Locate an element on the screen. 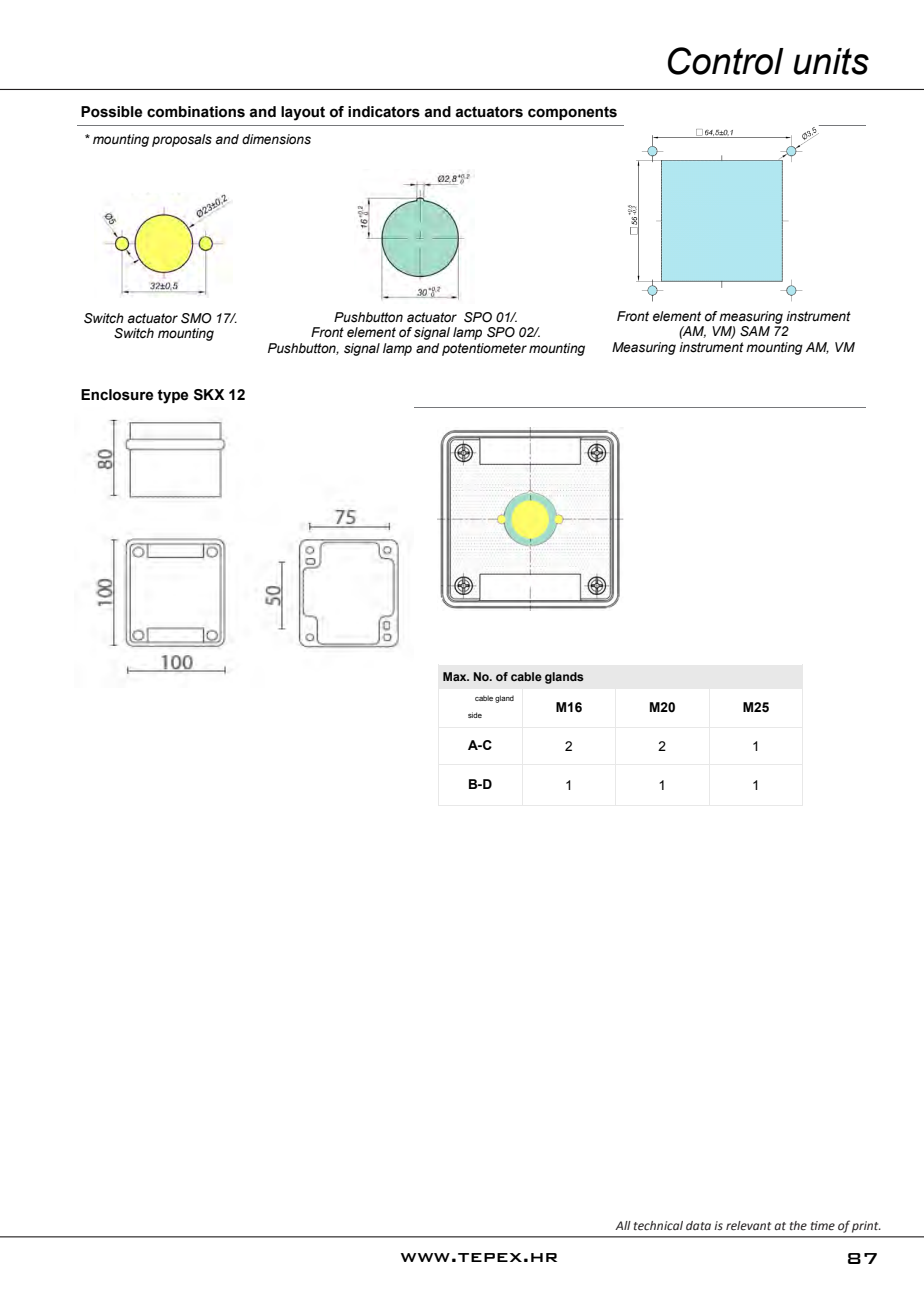 Image resolution: width=924 pixels, height=1297 pixels. side is located at coordinates (475, 715).
